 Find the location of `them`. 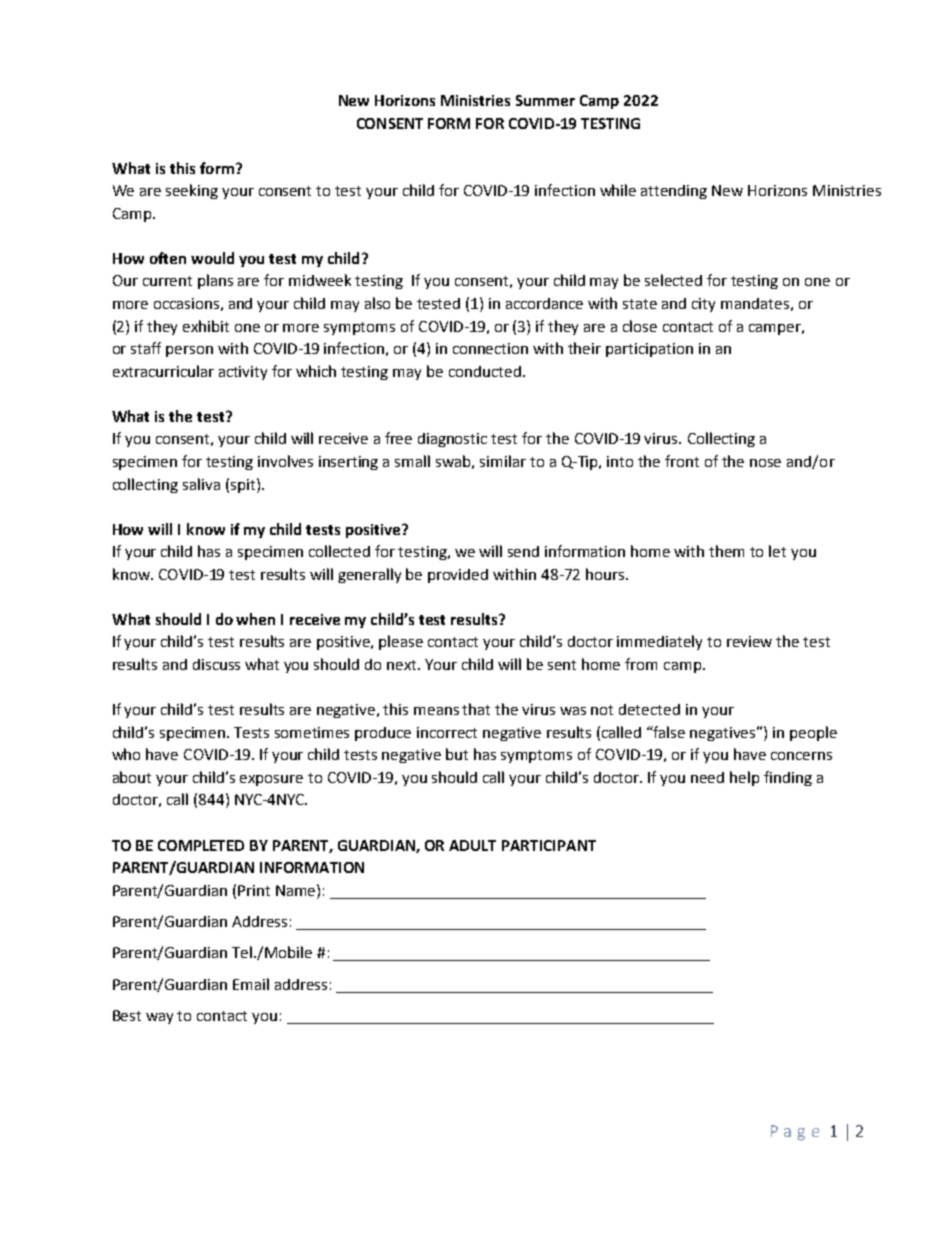

them is located at coordinates (726, 551).
